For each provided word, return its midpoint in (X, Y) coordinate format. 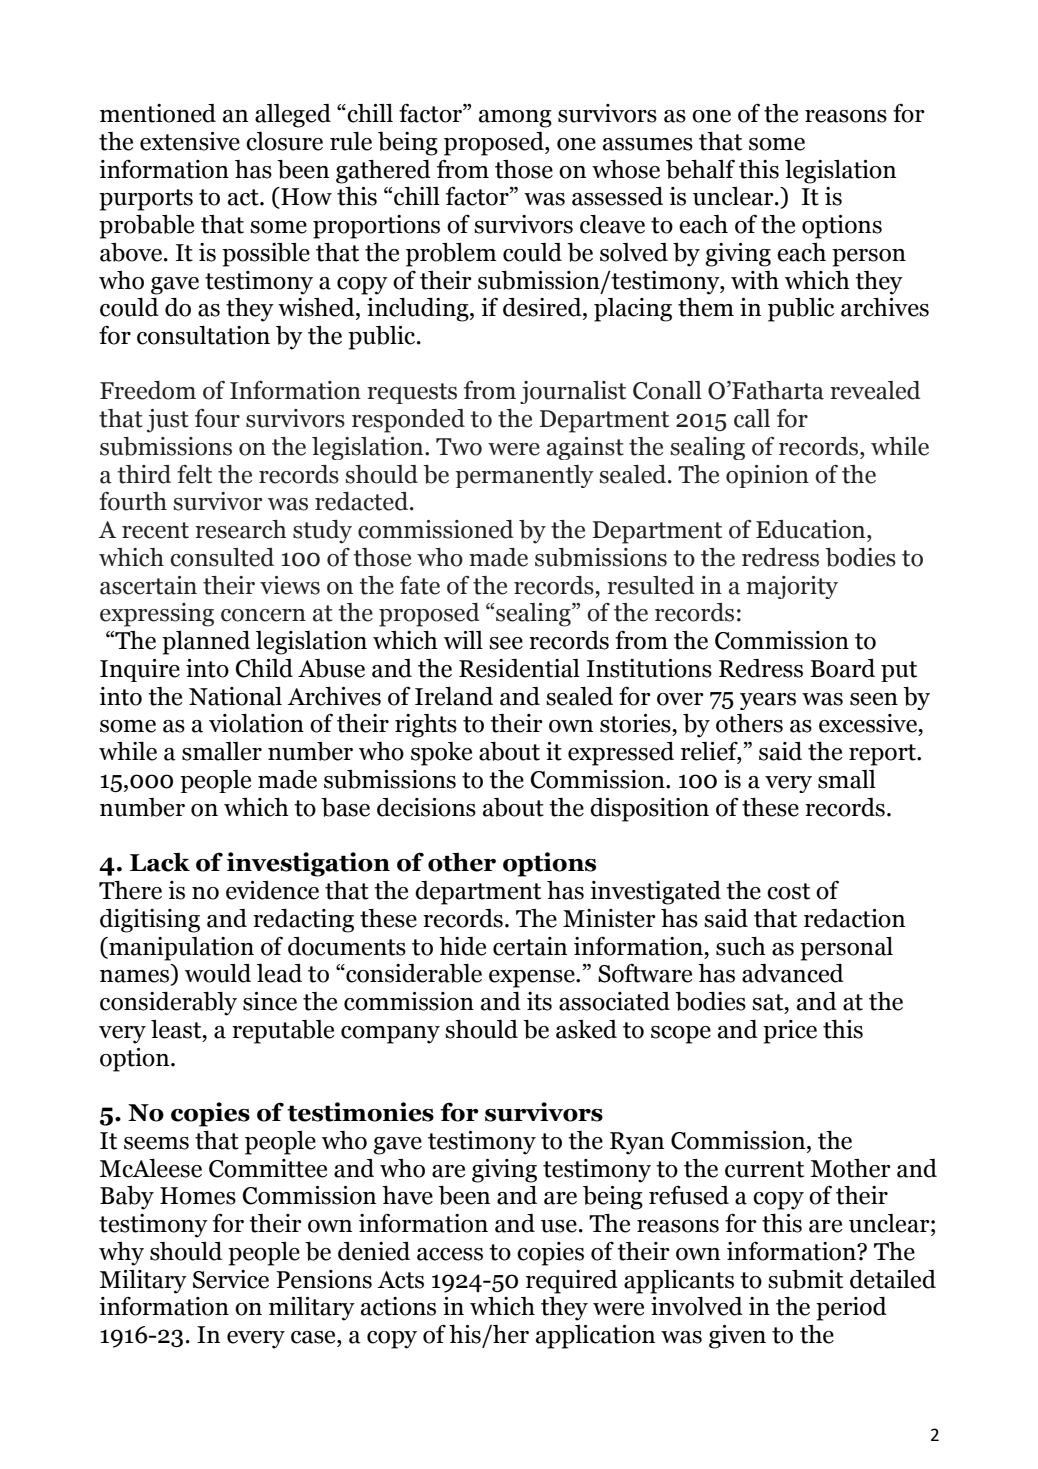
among (515, 119)
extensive (190, 141)
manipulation (180, 949)
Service (231, 1279)
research (241, 529)
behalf (700, 169)
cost (788, 891)
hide (462, 946)
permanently (524, 476)
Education (812, 529)
